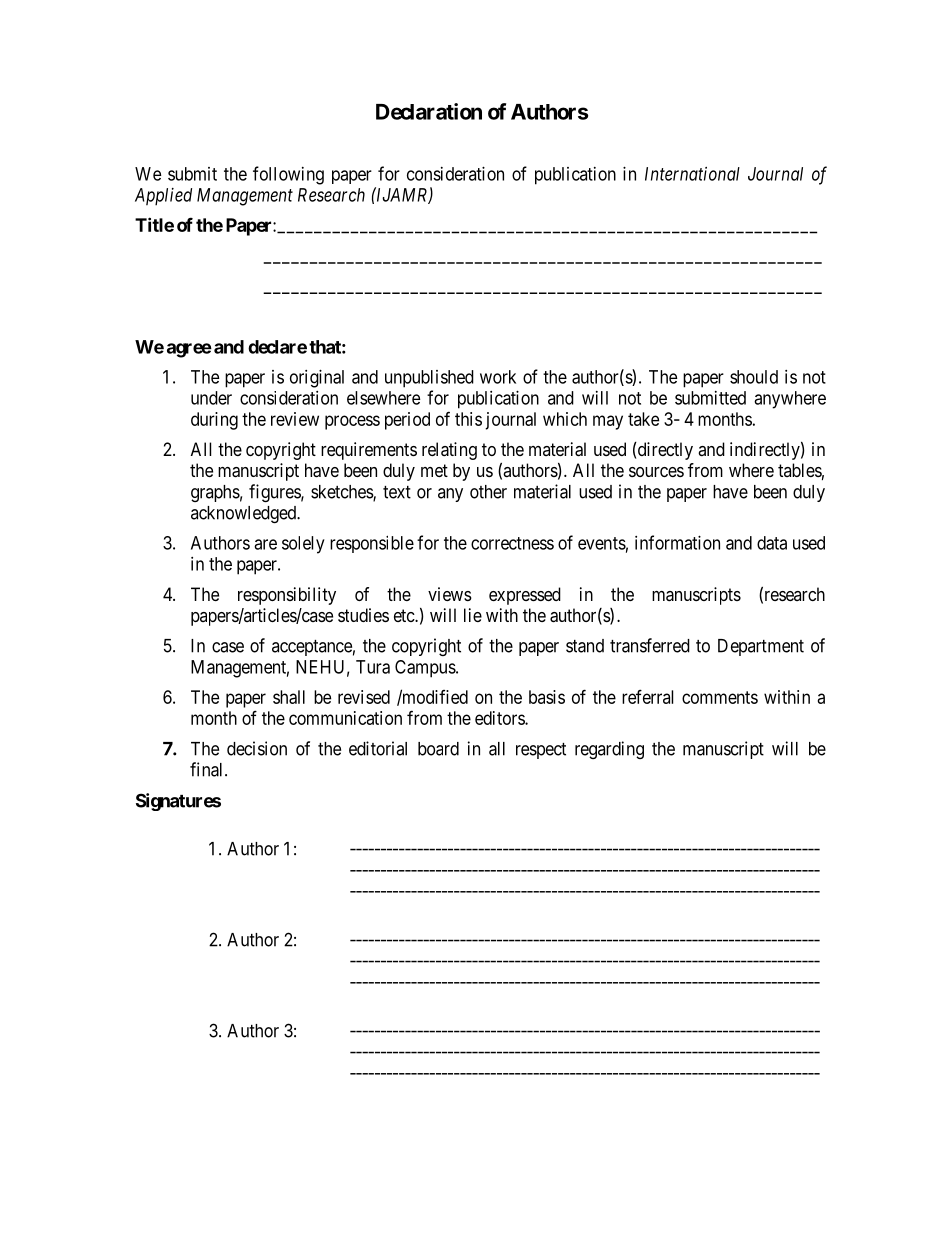 The width and height of the document is (952, 1255). Describe the element at coordinates (643, 419) in the document. I see `take` at that location.
